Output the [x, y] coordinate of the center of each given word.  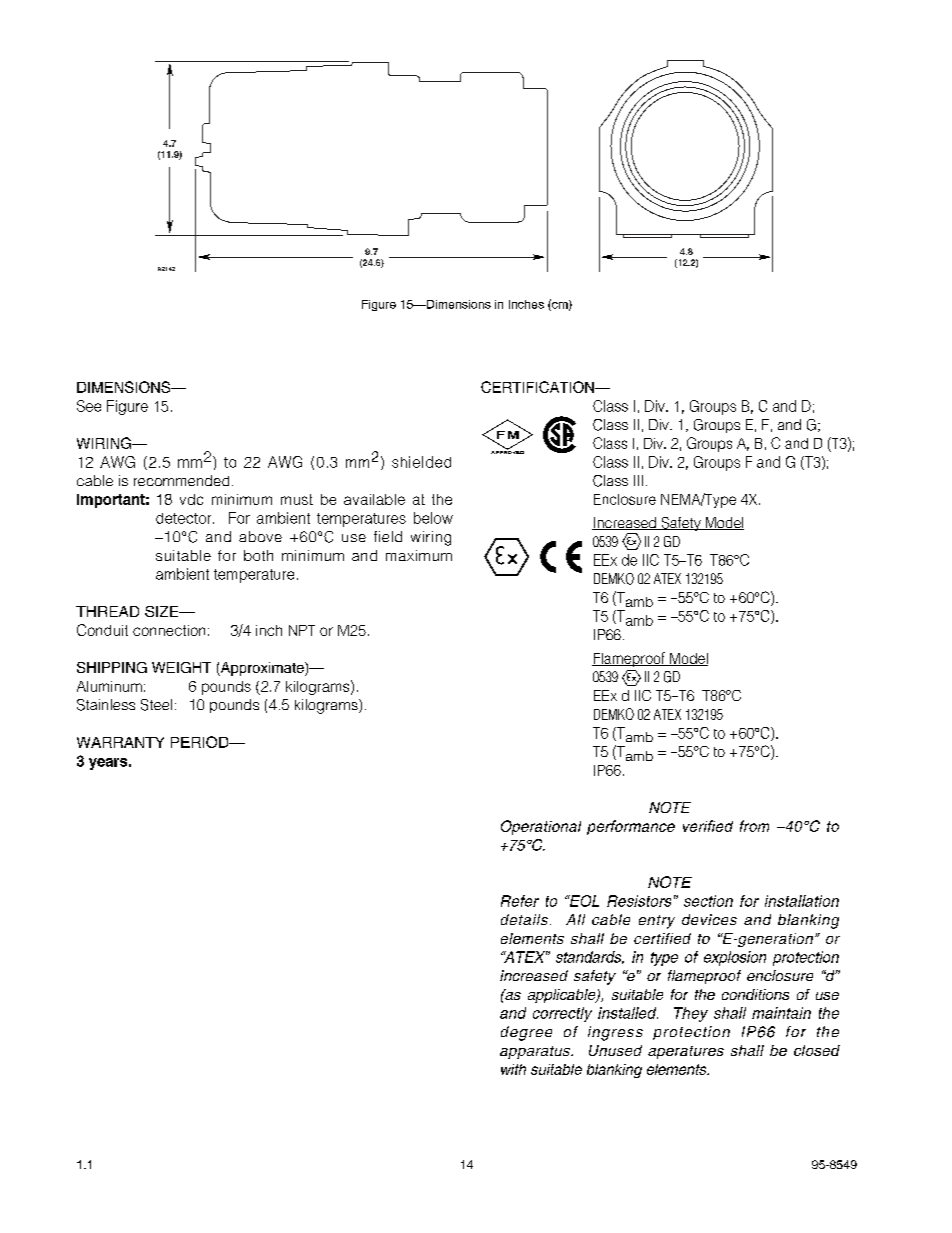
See [89, 406]
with [513, 1069]
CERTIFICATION [538, 387]
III [638, 480]
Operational [541, 827]
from [754, 826]
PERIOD [201, 742]
